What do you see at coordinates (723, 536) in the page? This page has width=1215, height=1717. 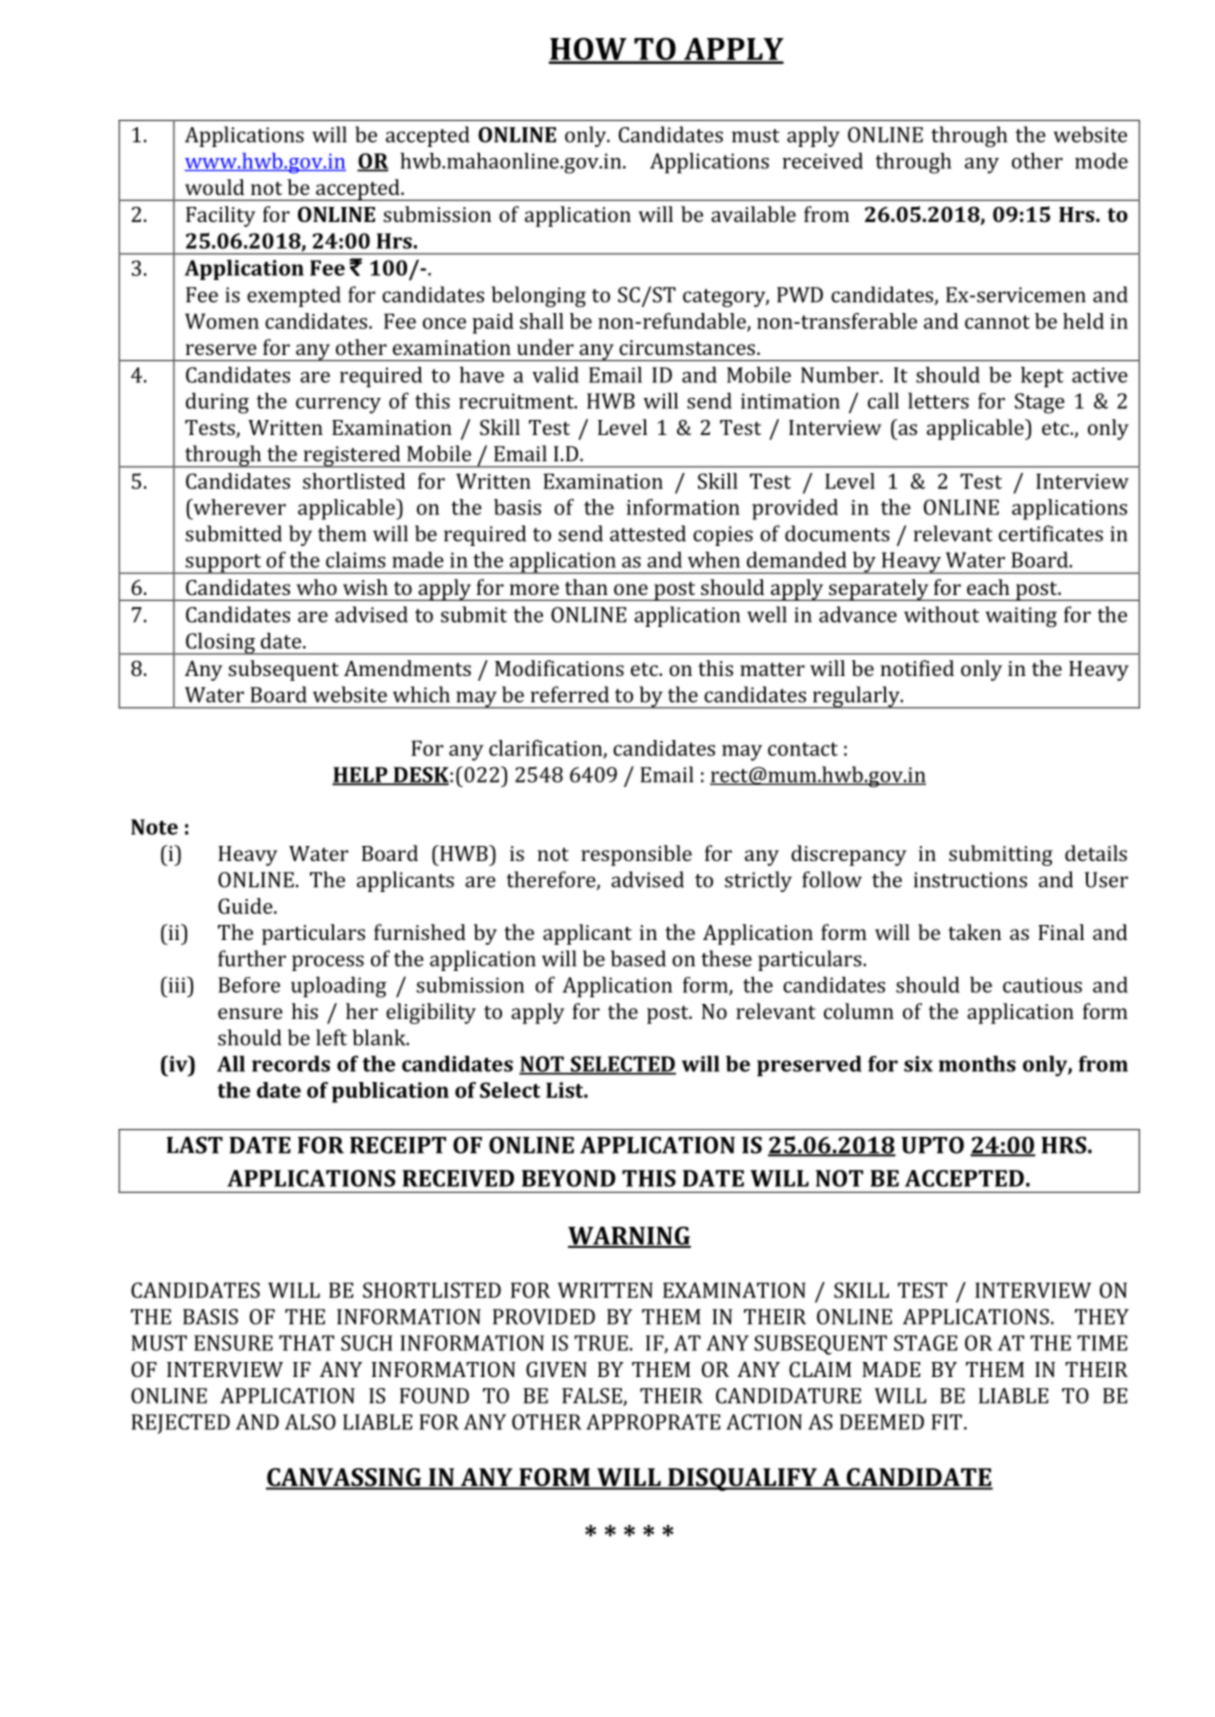 I see `copies` at bounding box center [723, 536].
